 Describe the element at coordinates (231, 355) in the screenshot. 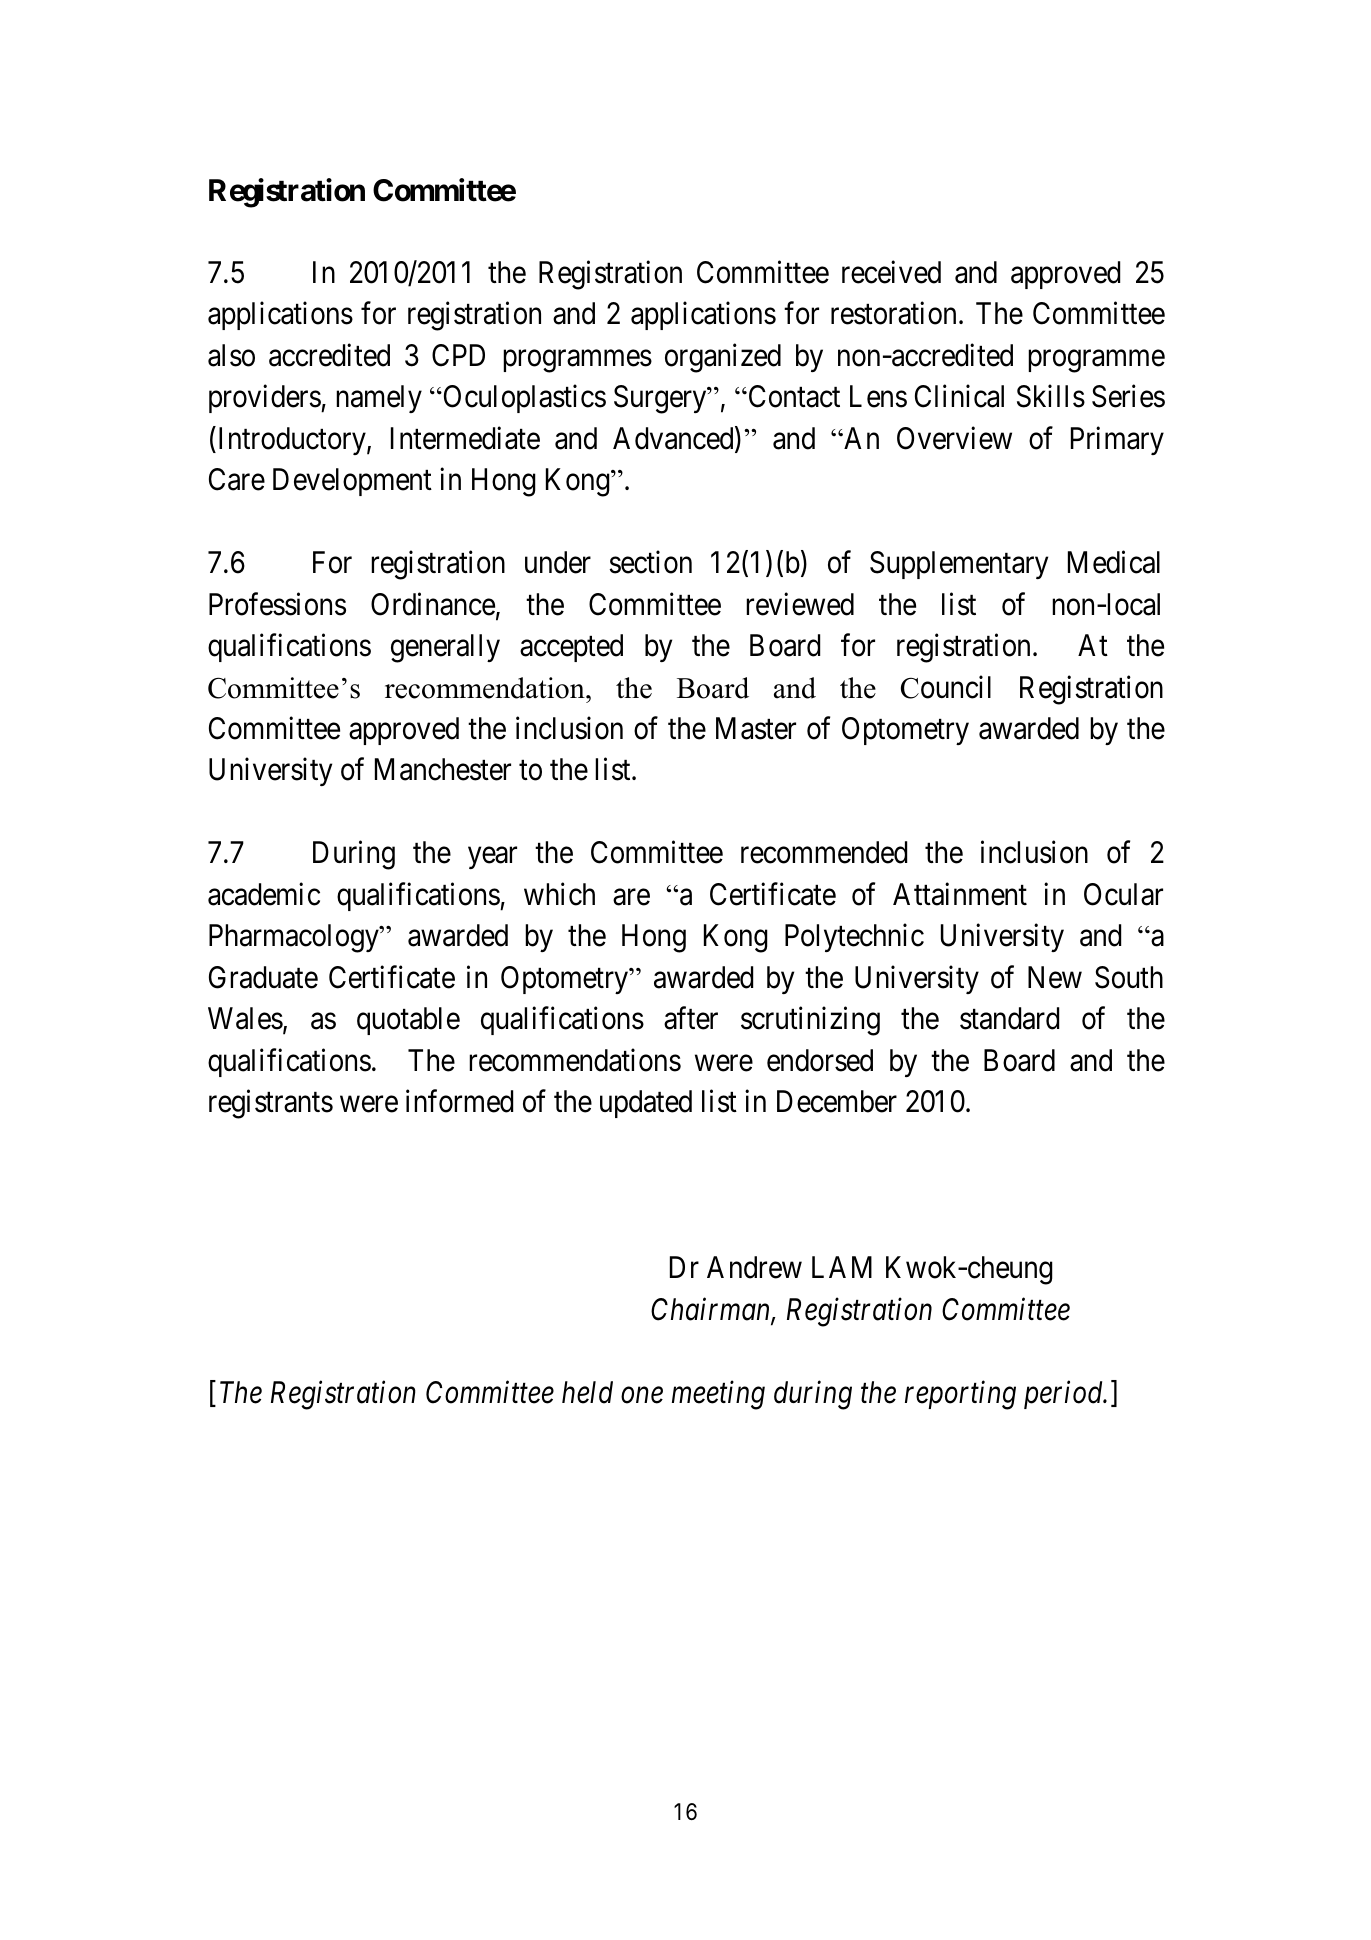

I see `also` at that location.
